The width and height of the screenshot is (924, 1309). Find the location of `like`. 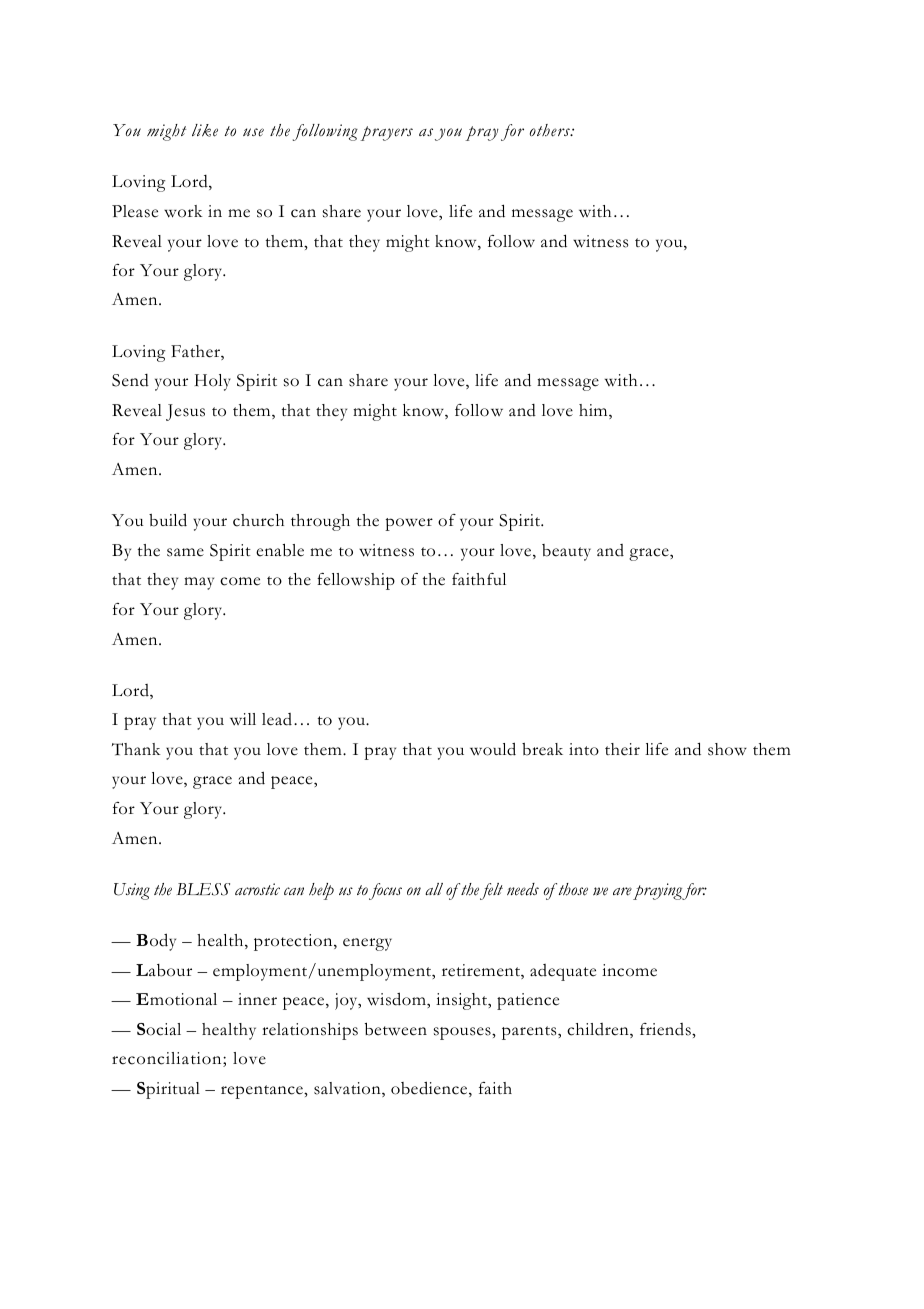

like is located at coordinates (205, 130).
